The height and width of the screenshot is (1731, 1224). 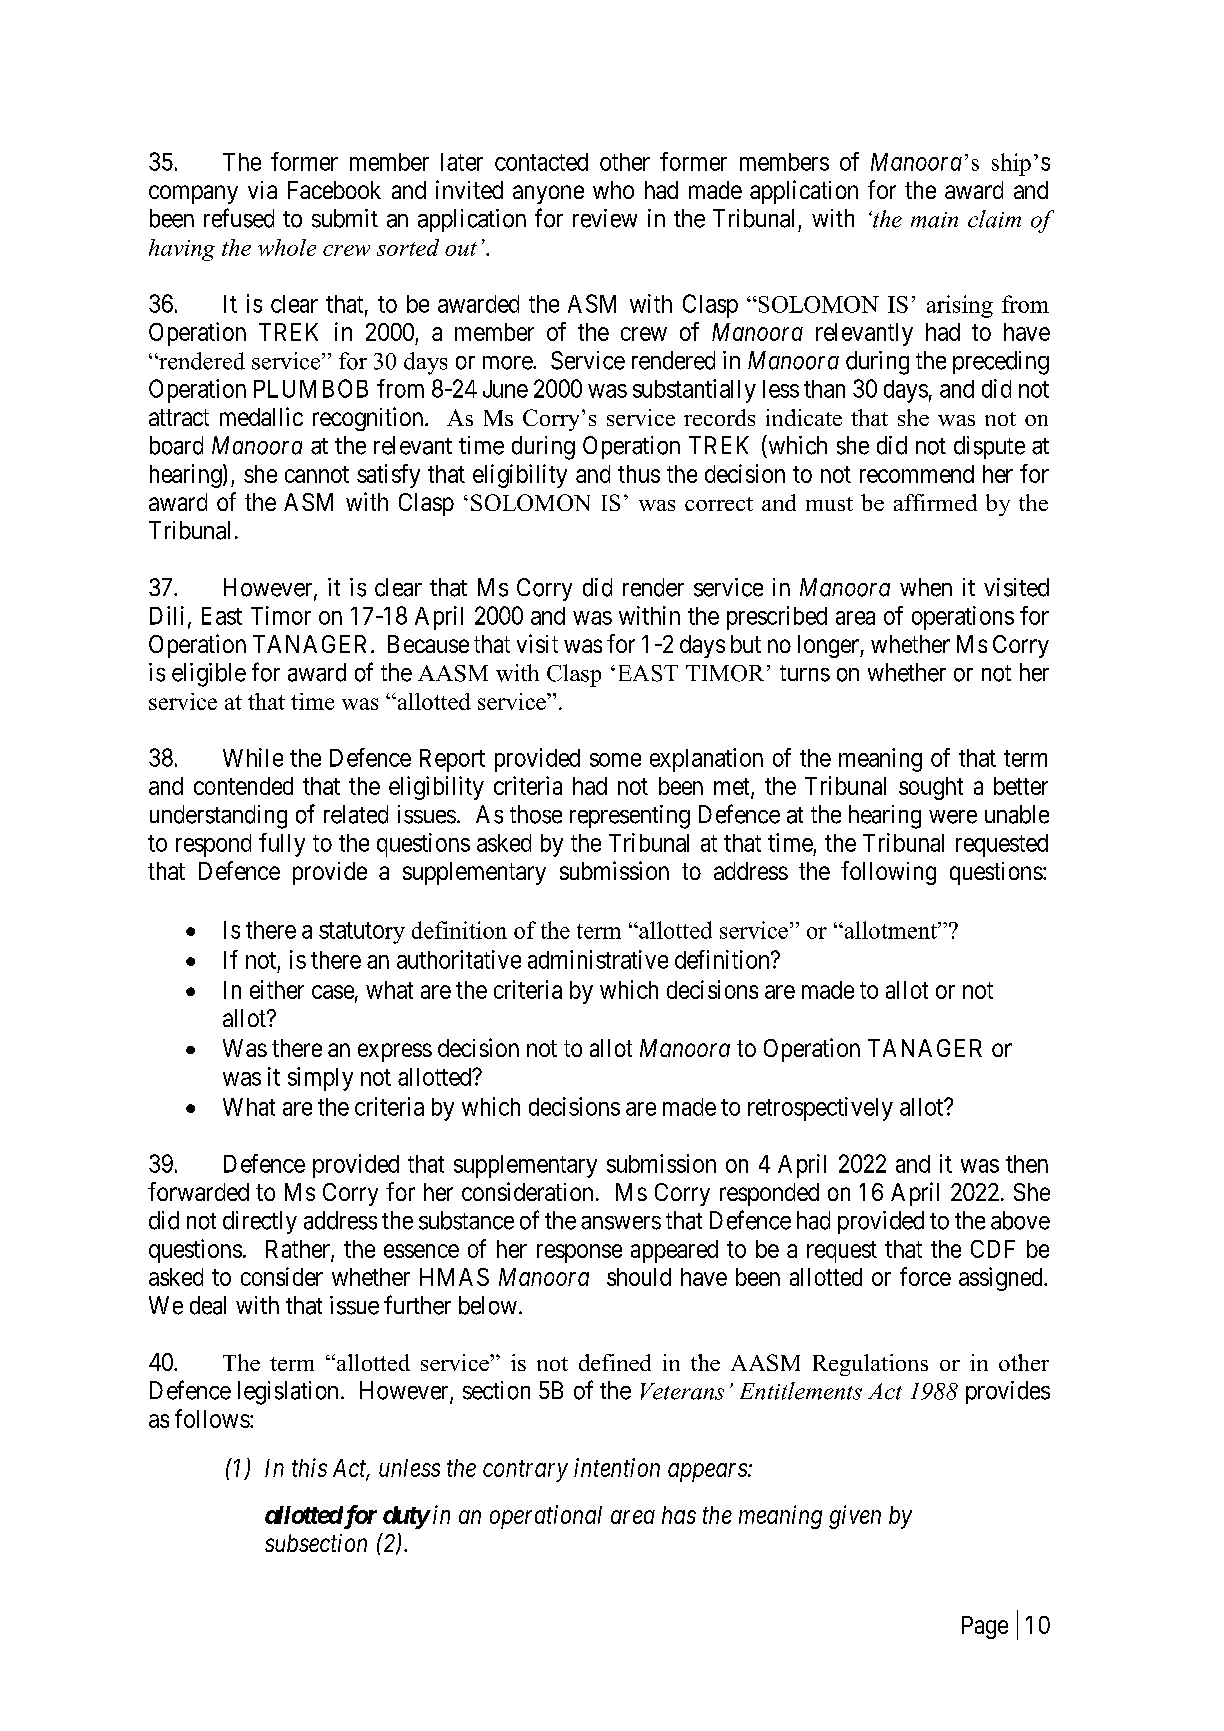 I want to click on some, so click(x=615, y=760).
